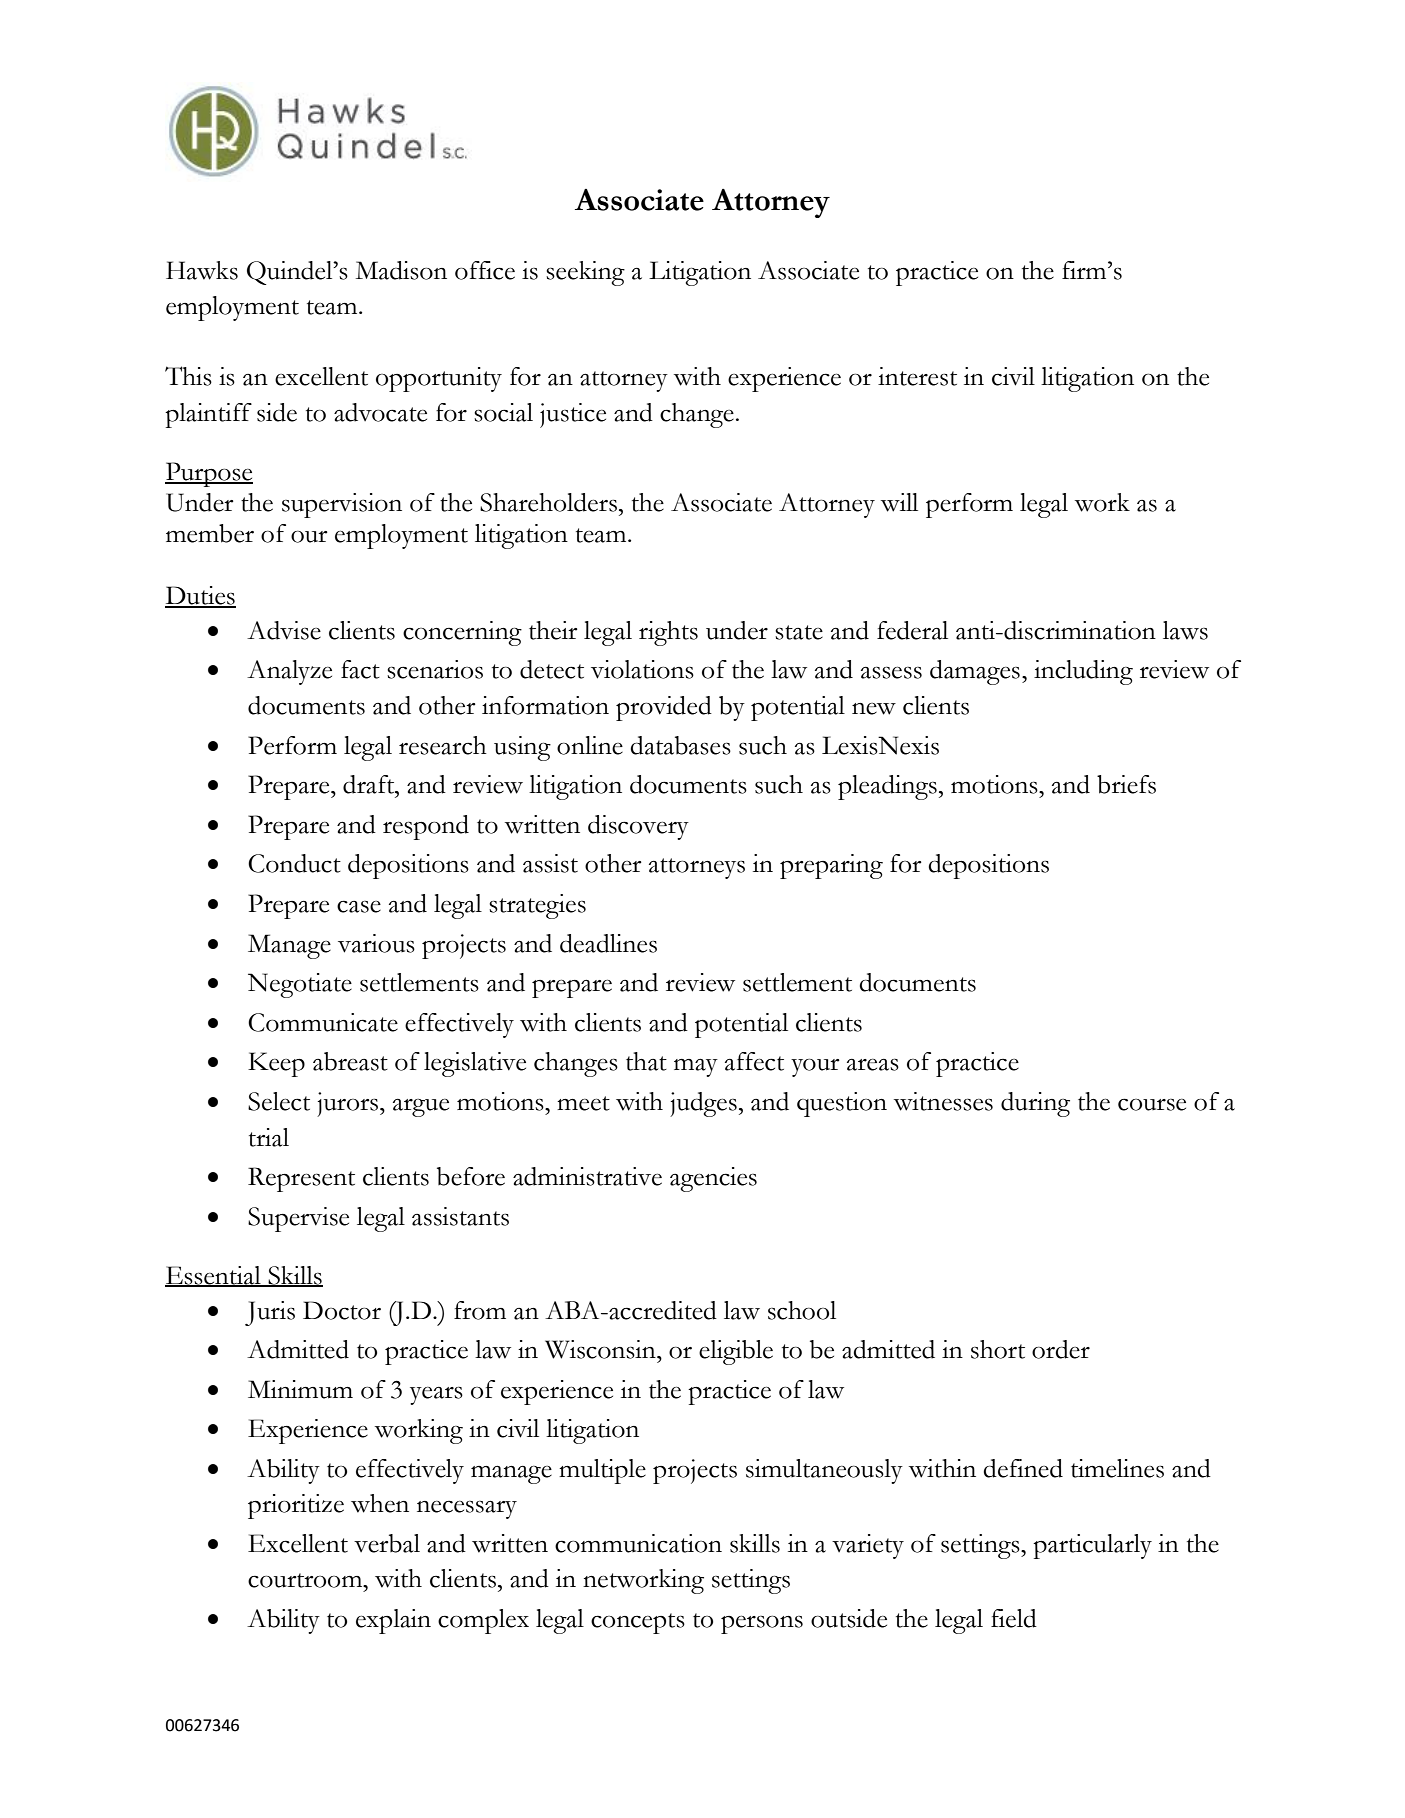 This screenshot has width=1405, height=1818. I want to click on Advise, so click(284, 630).
